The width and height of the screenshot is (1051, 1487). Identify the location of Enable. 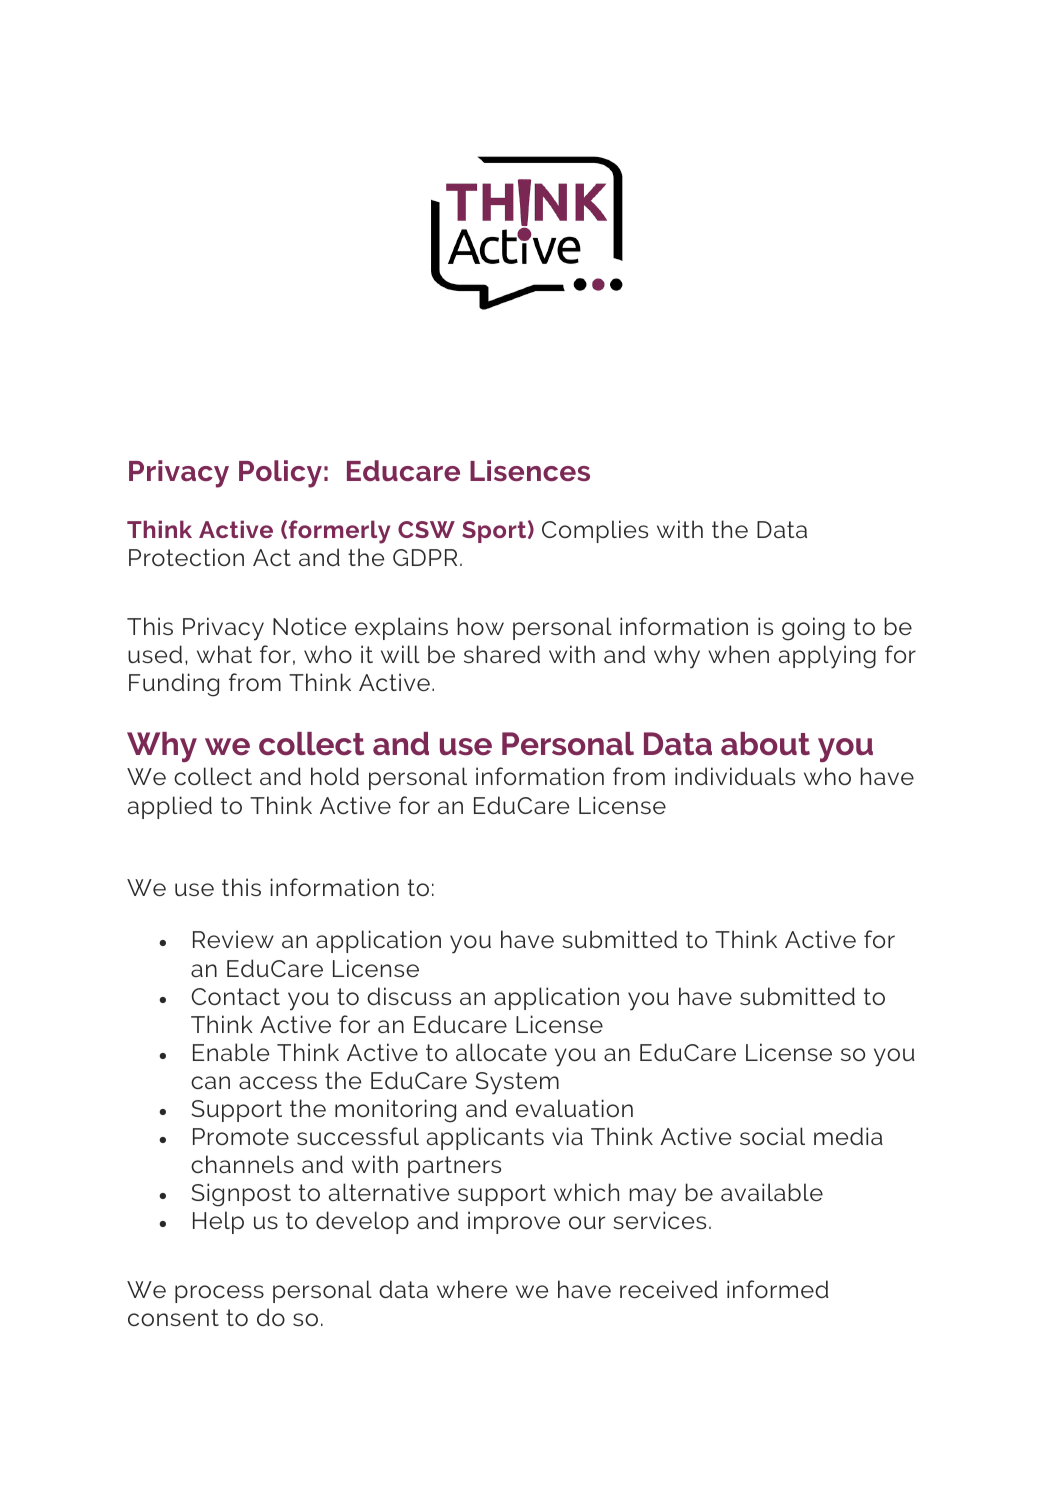
(231, 1052).
